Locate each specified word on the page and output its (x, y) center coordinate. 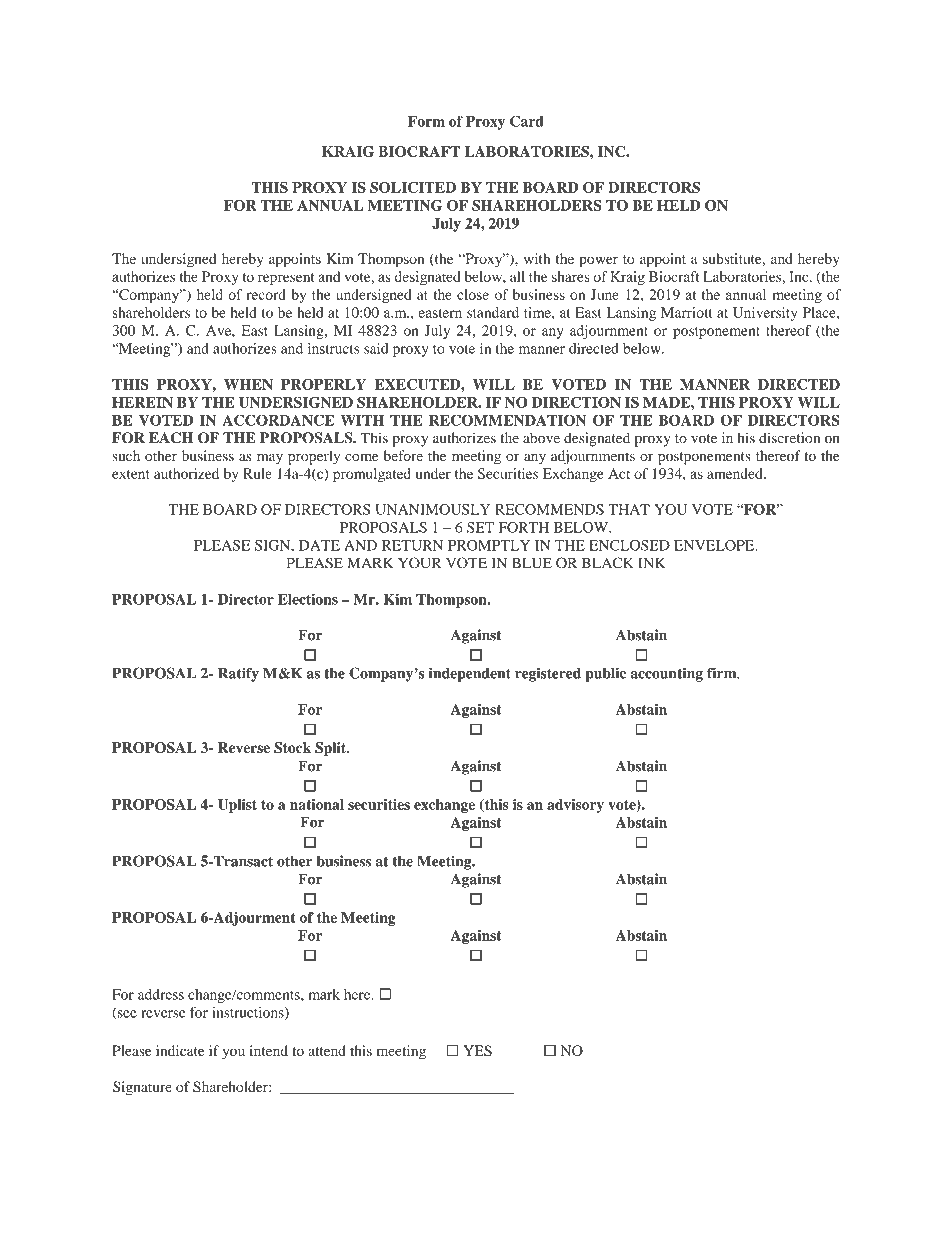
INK (651, 563)
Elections (308, 599)
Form (426, 121)
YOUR (419, 563)
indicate (180, 1050)
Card (527, 121)
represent (286, 279)
